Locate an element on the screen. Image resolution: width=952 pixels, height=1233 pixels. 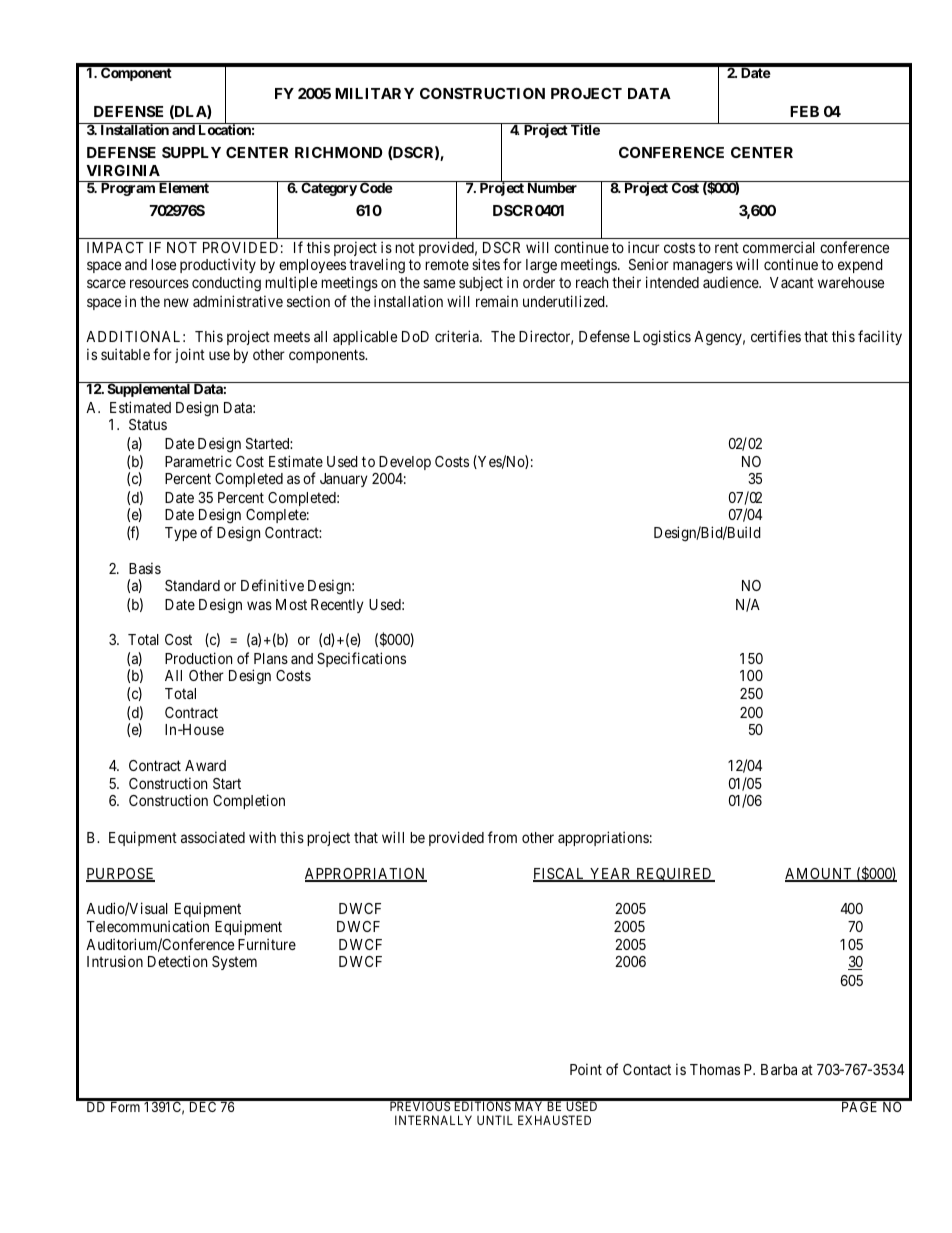
from is located at coordinates (502, 837).
